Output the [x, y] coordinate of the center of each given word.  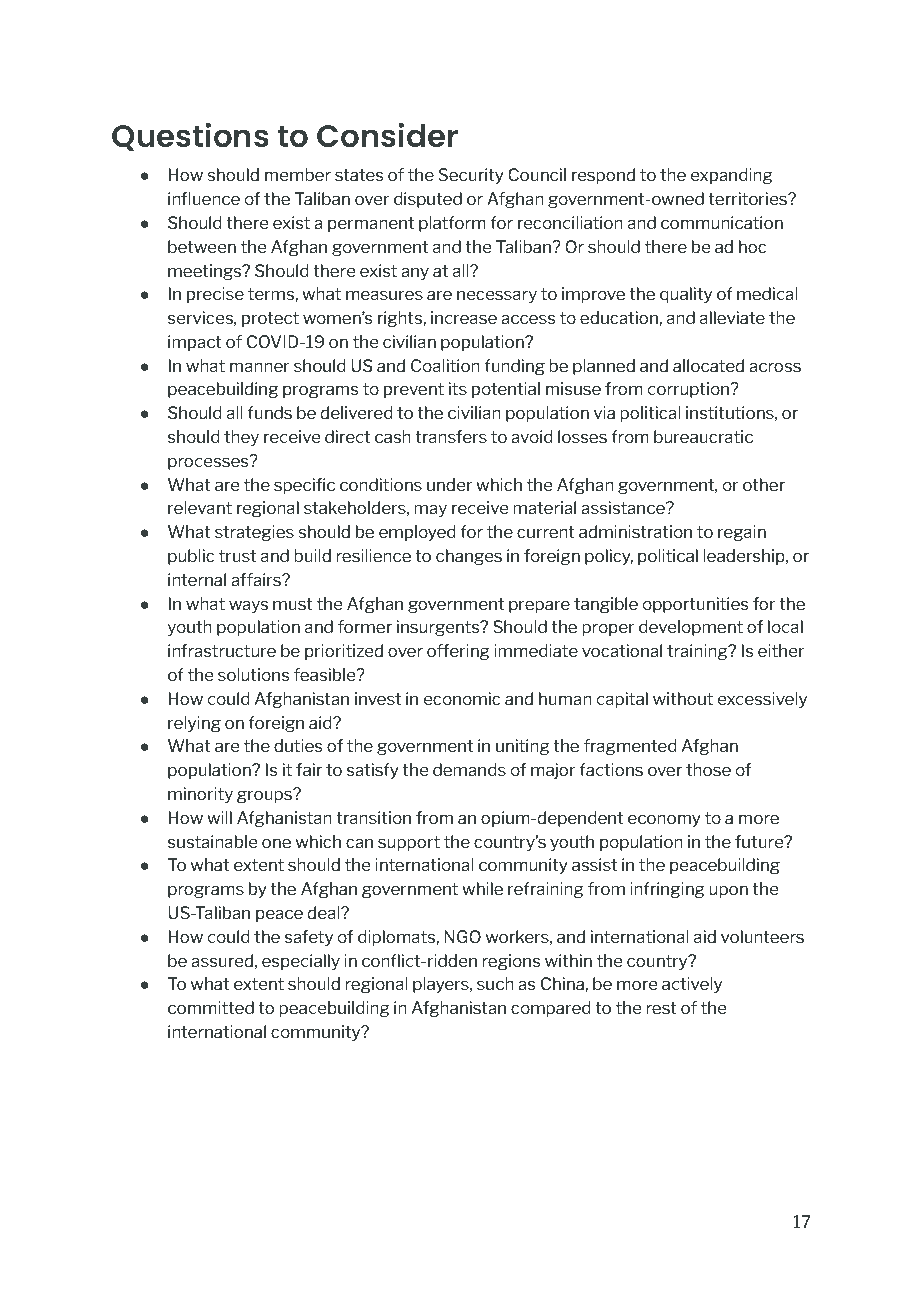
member [298, 174]
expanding [731, 176]
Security [471, 176]
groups [265, 796]
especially [301, 962]
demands [469, 769]
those [708, 769]
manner [260, 367]
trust [237, 556]
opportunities [695, 605]
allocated [708, 365]
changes [469, 557]
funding [514, 367]
